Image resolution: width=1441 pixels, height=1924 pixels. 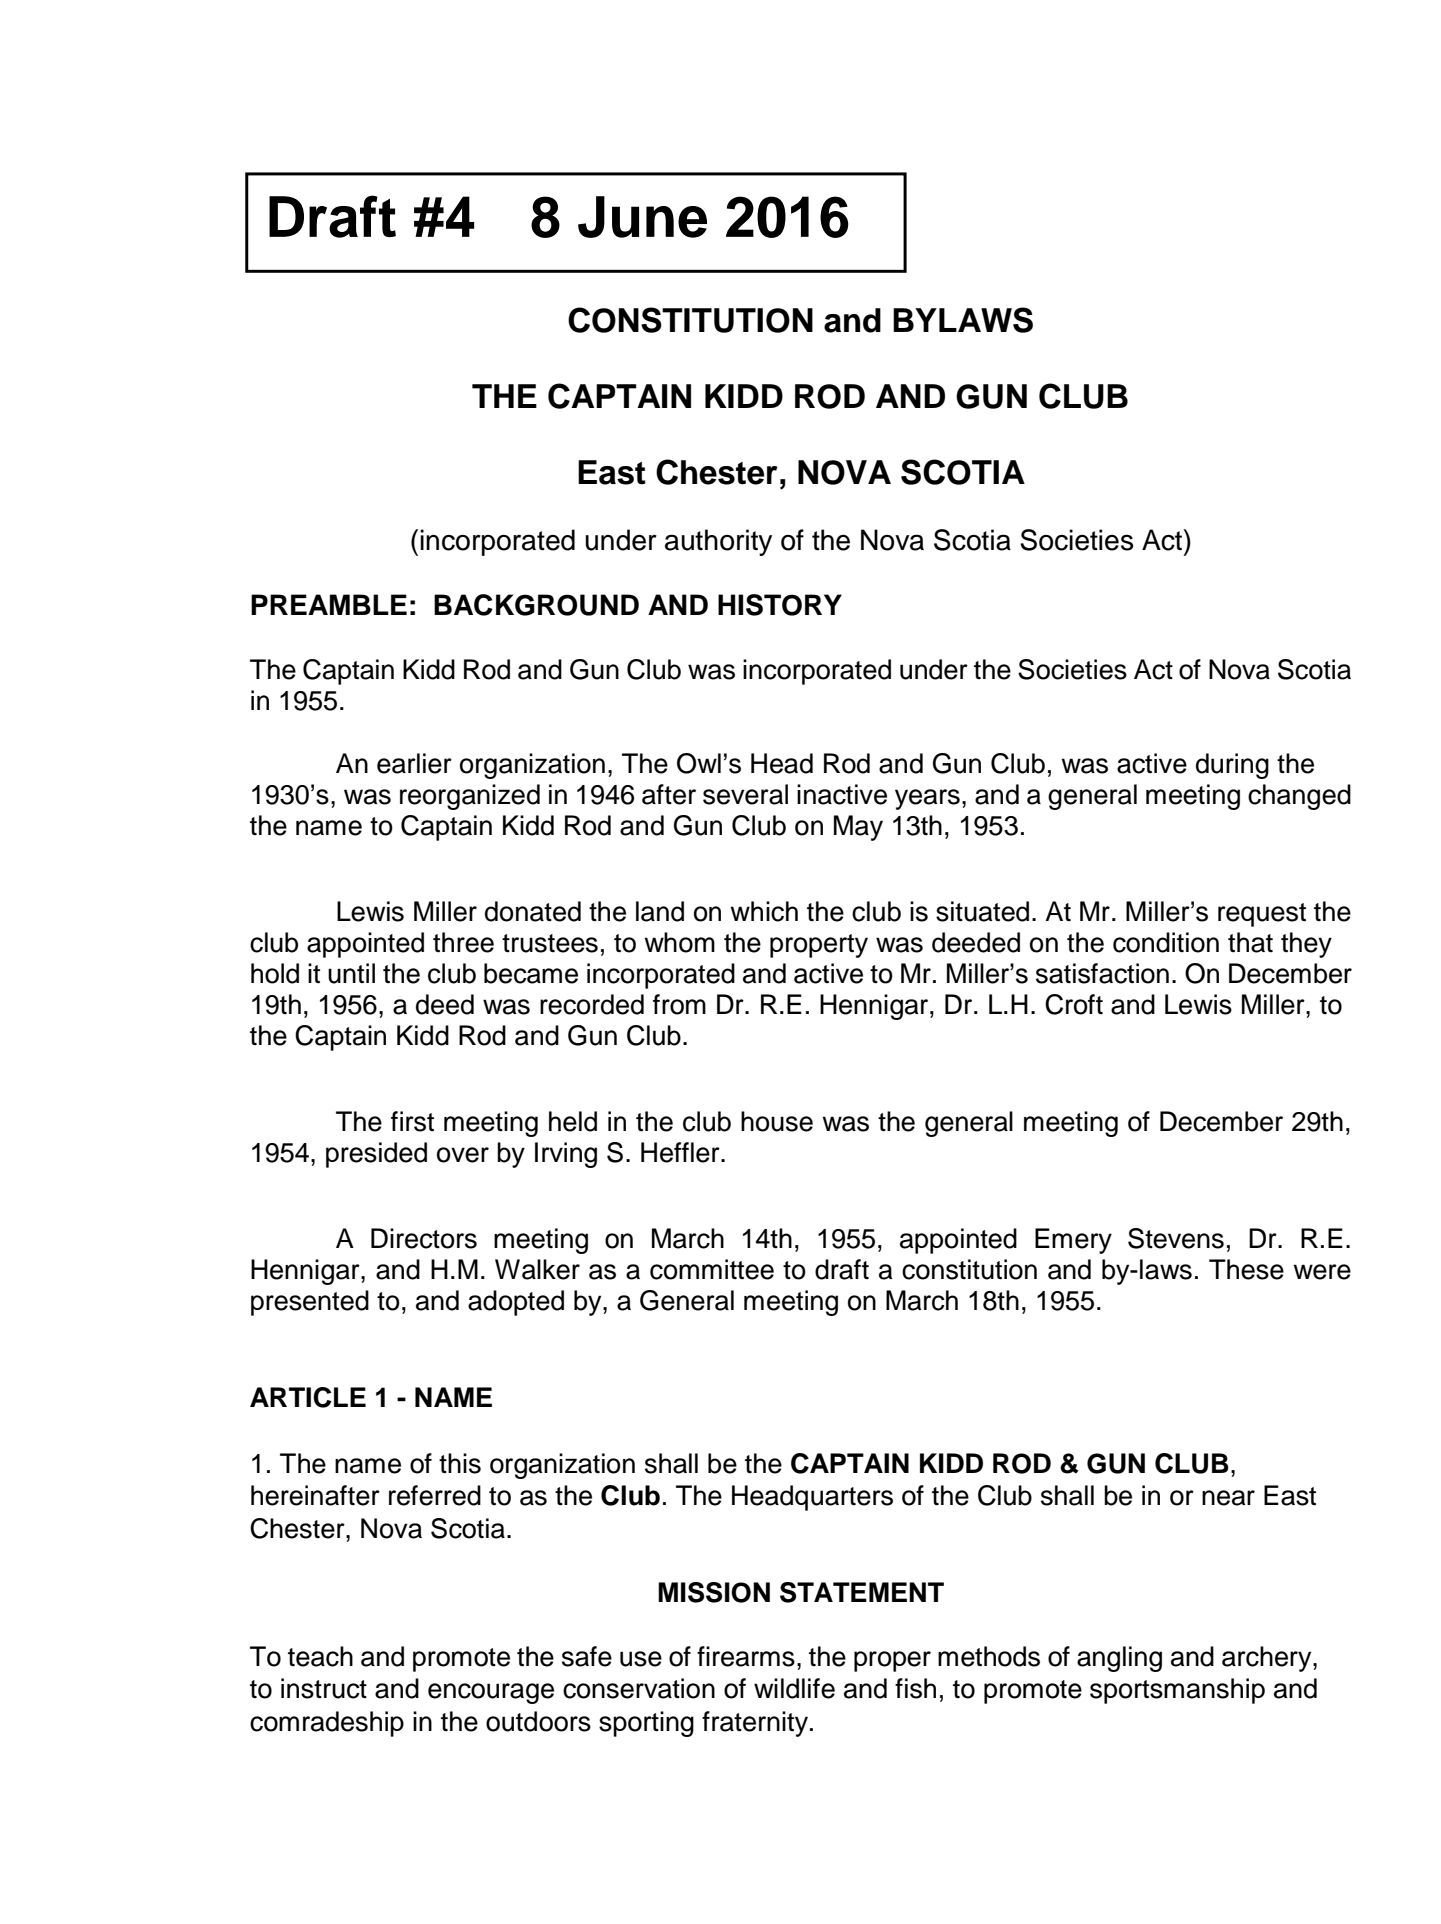 What do you see at coordinates (1232, 766) in the document?
I see `during` at bounding box center [1232, 766].
